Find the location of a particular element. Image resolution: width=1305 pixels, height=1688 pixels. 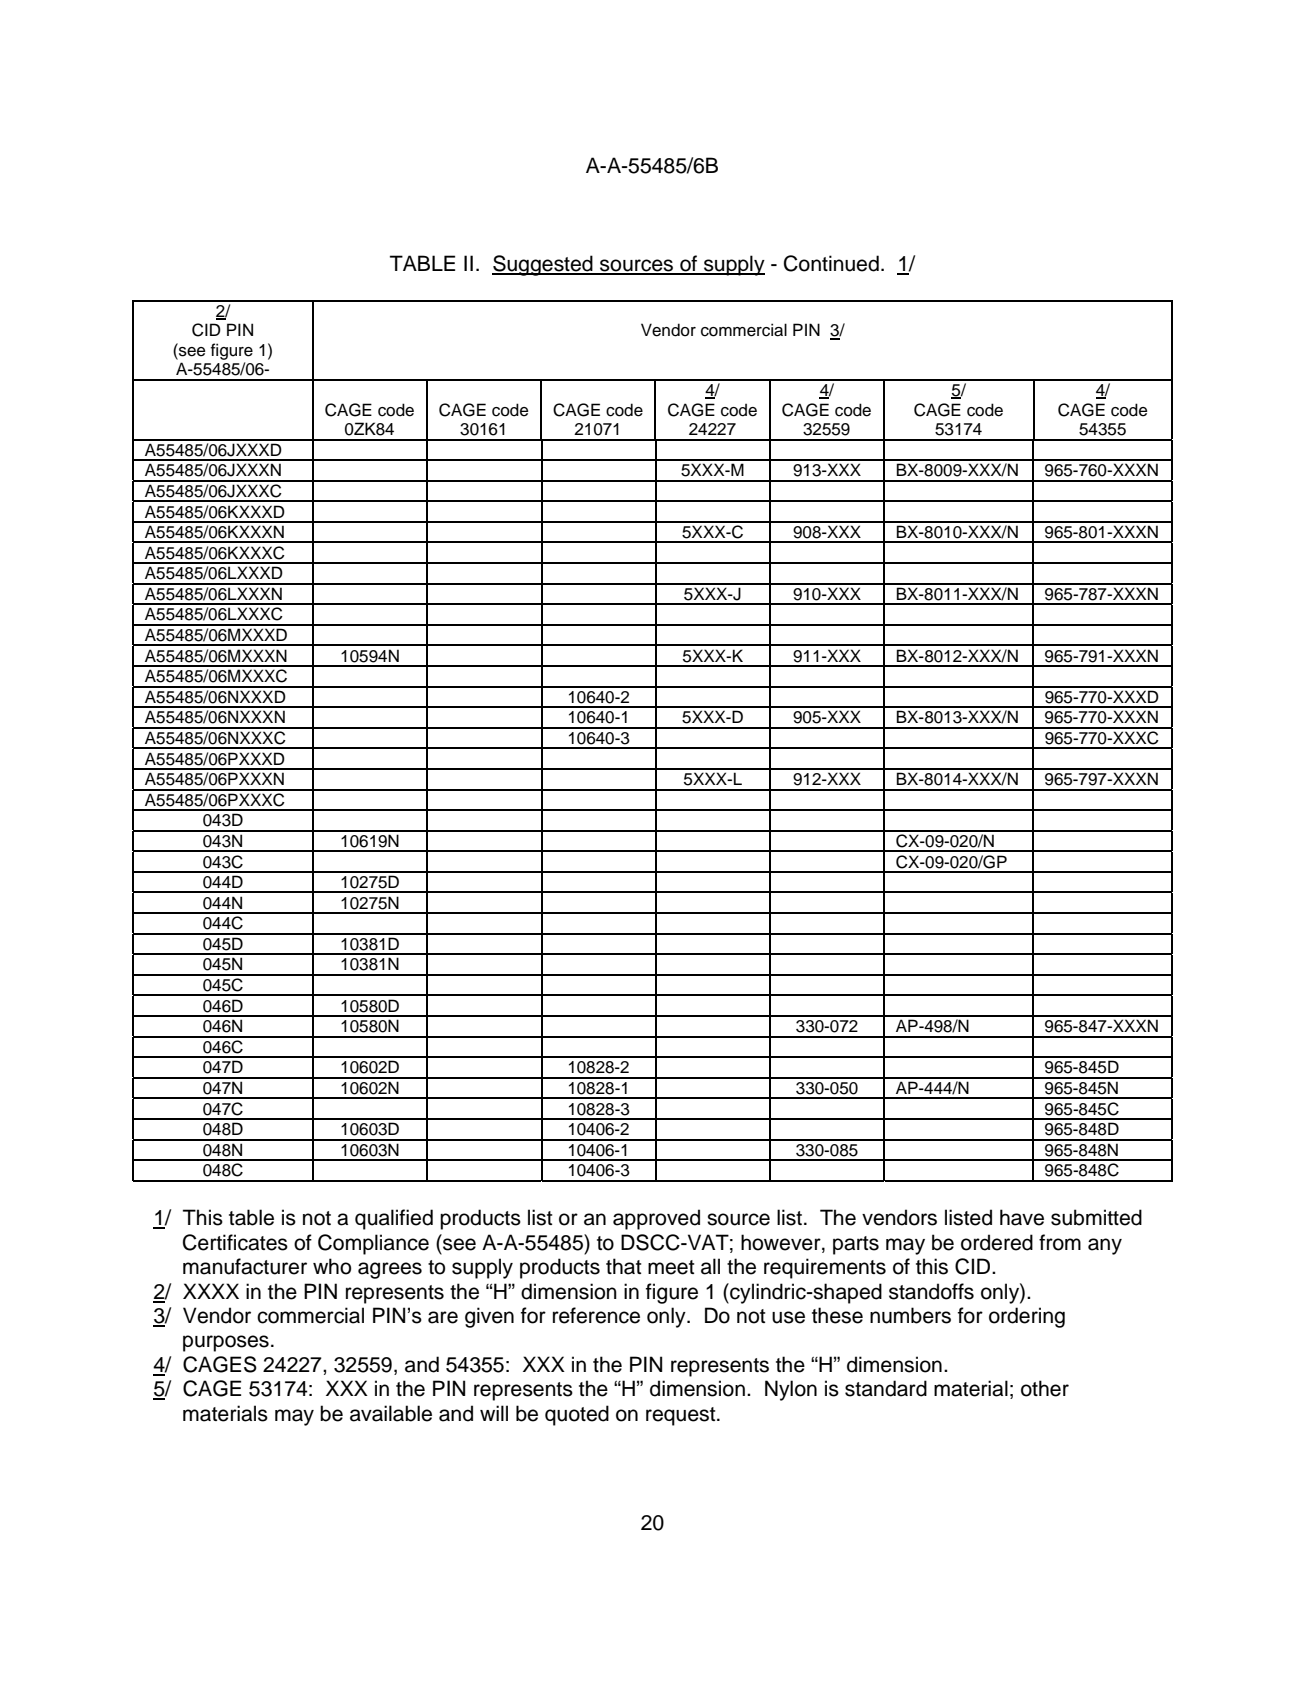

parts is located at coordinates (856, 1245).
